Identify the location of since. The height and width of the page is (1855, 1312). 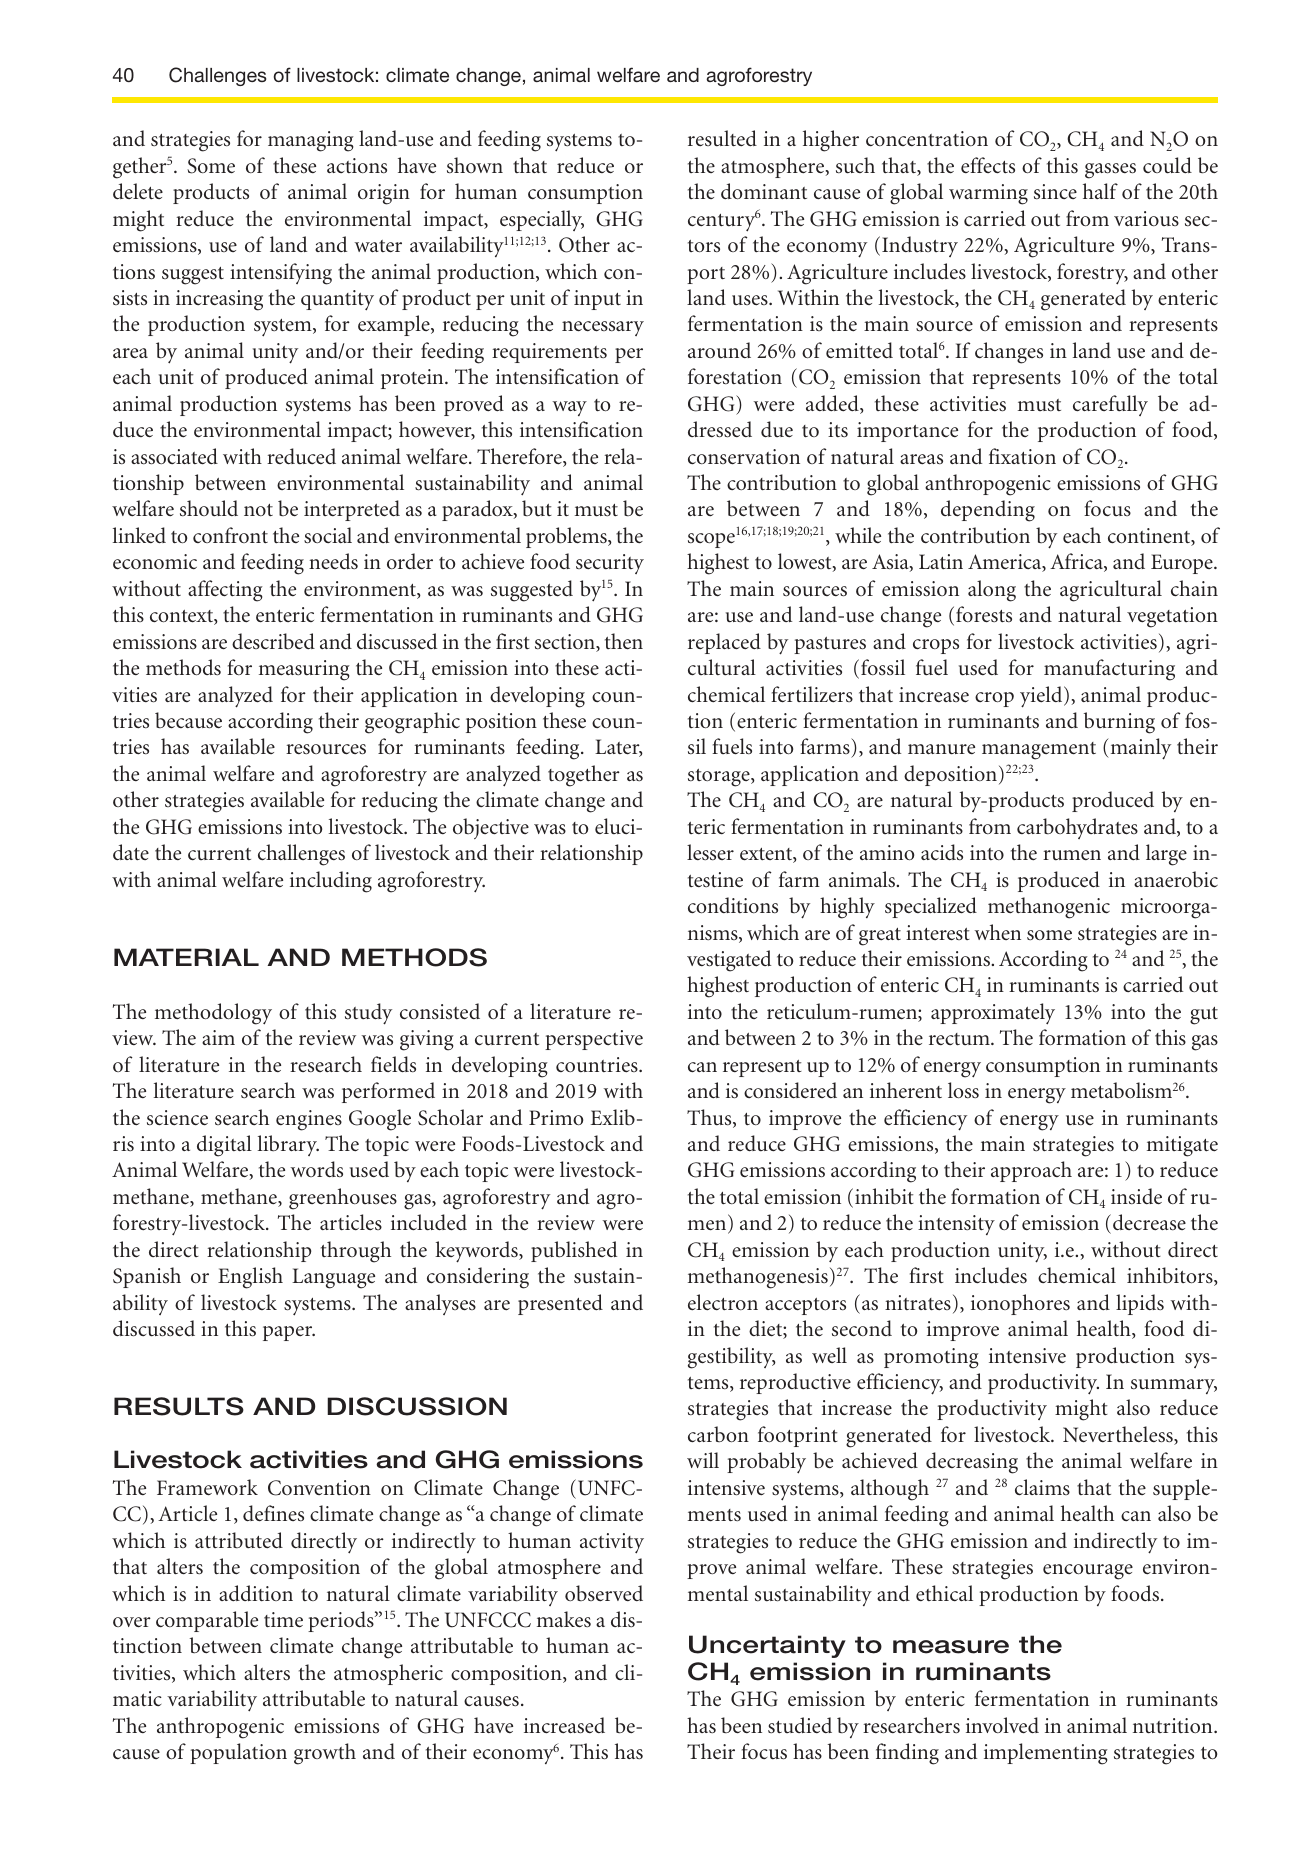
(1055, 192).
